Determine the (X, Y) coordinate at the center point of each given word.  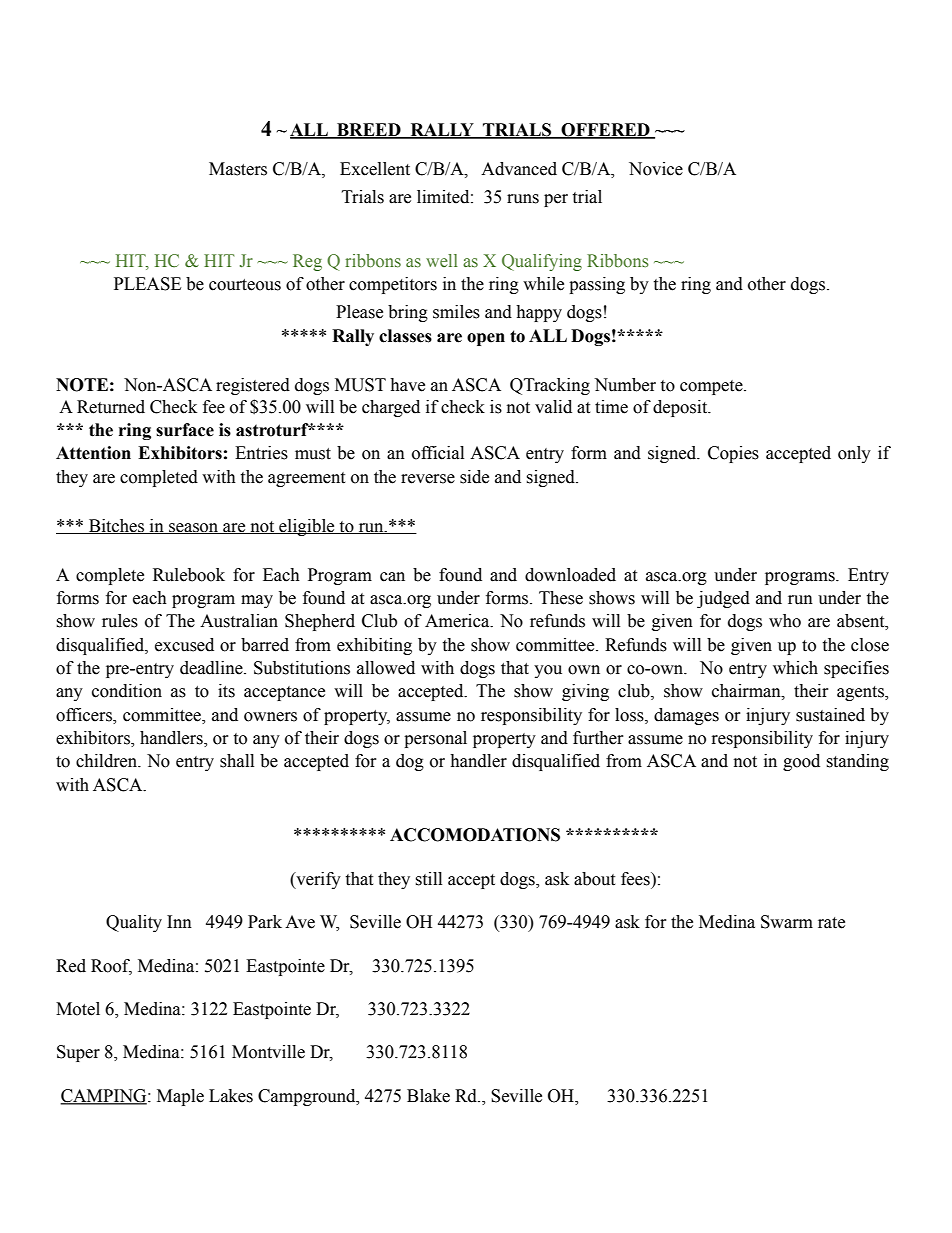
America (458, 621)
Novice (656, 169)
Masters (238, 169)
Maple (180, 1097)
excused (184, 645)
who (785, 621)
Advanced (519, 169)
